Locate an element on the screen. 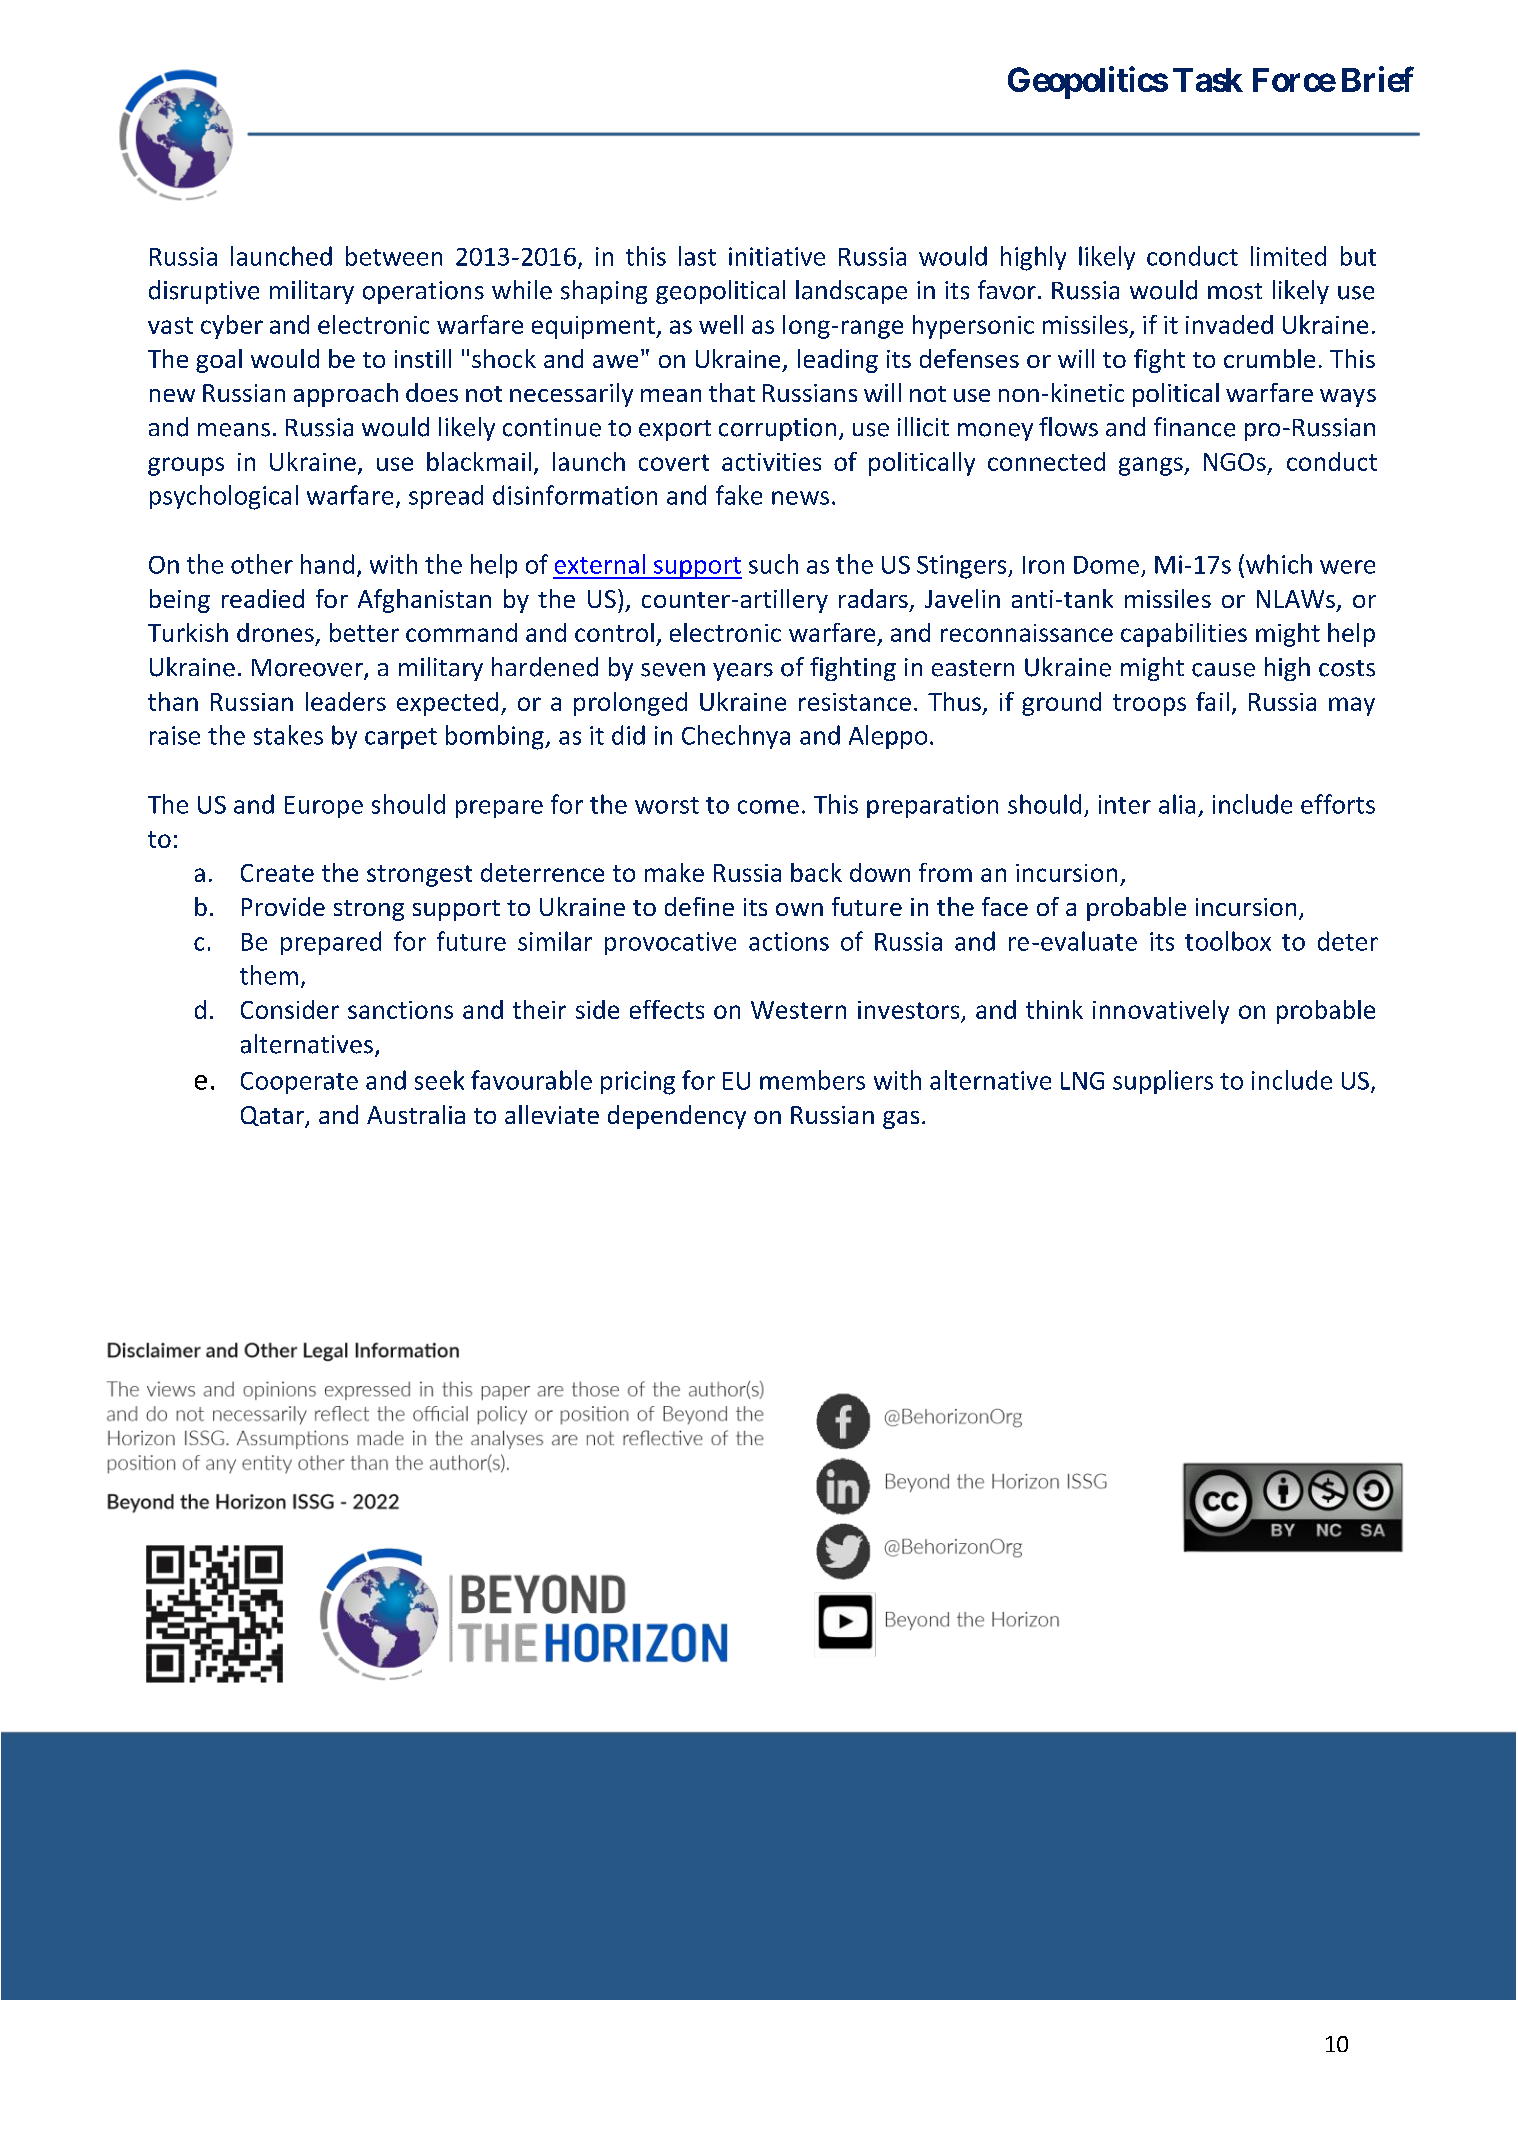  members is located at coordinates (812, 1080).
